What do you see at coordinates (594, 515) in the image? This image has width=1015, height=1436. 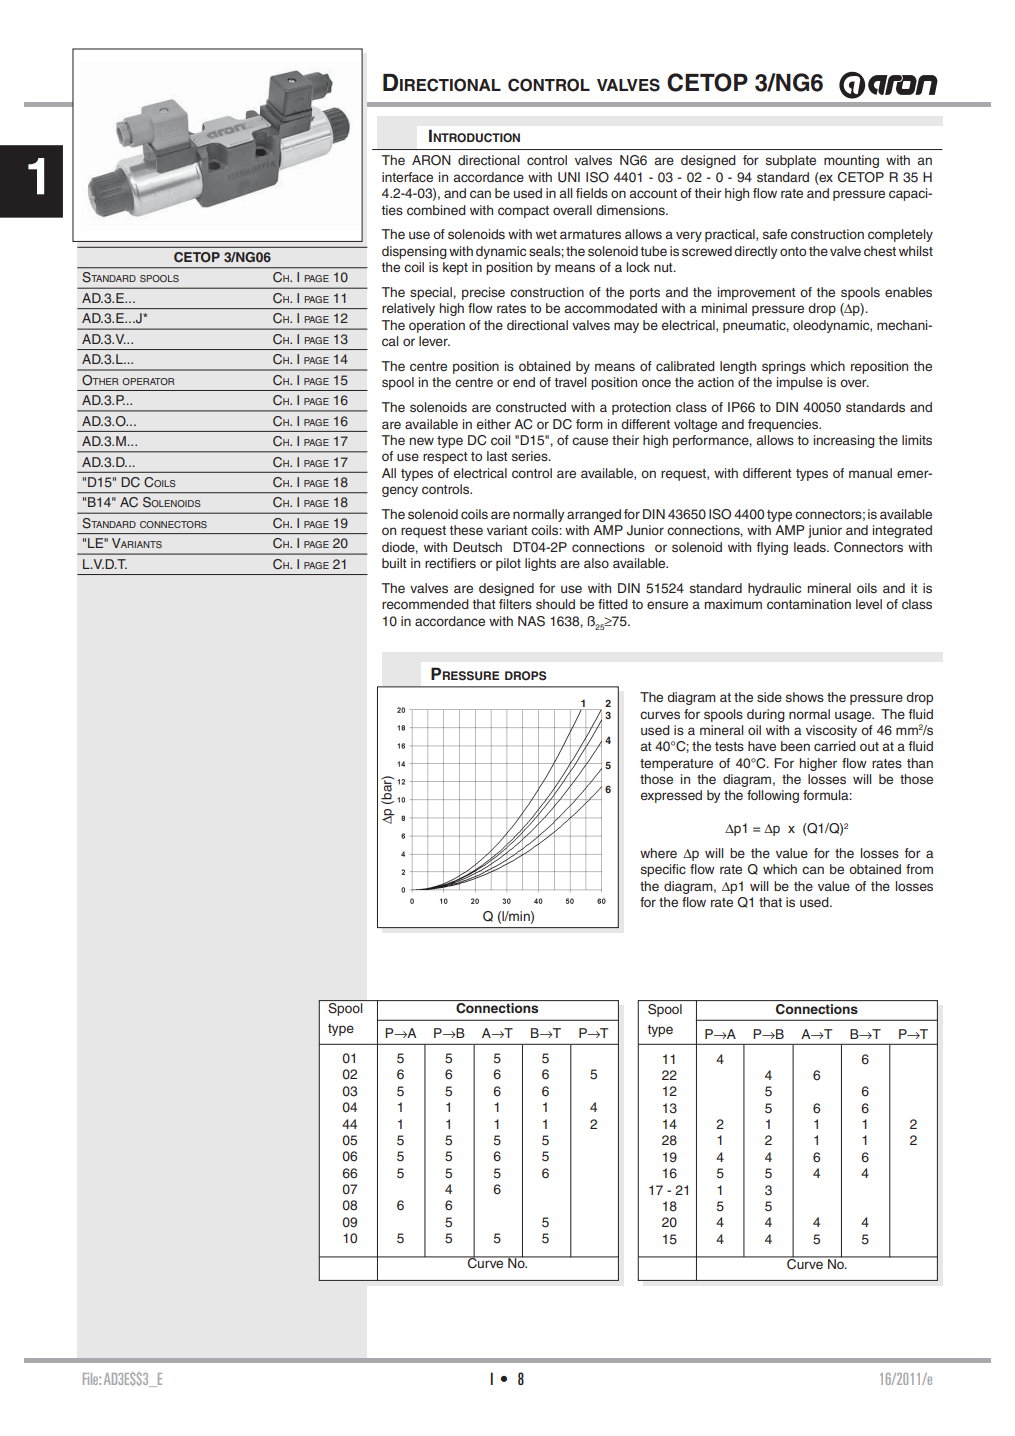 I see `arranged` at bounding box center [594, 515].
